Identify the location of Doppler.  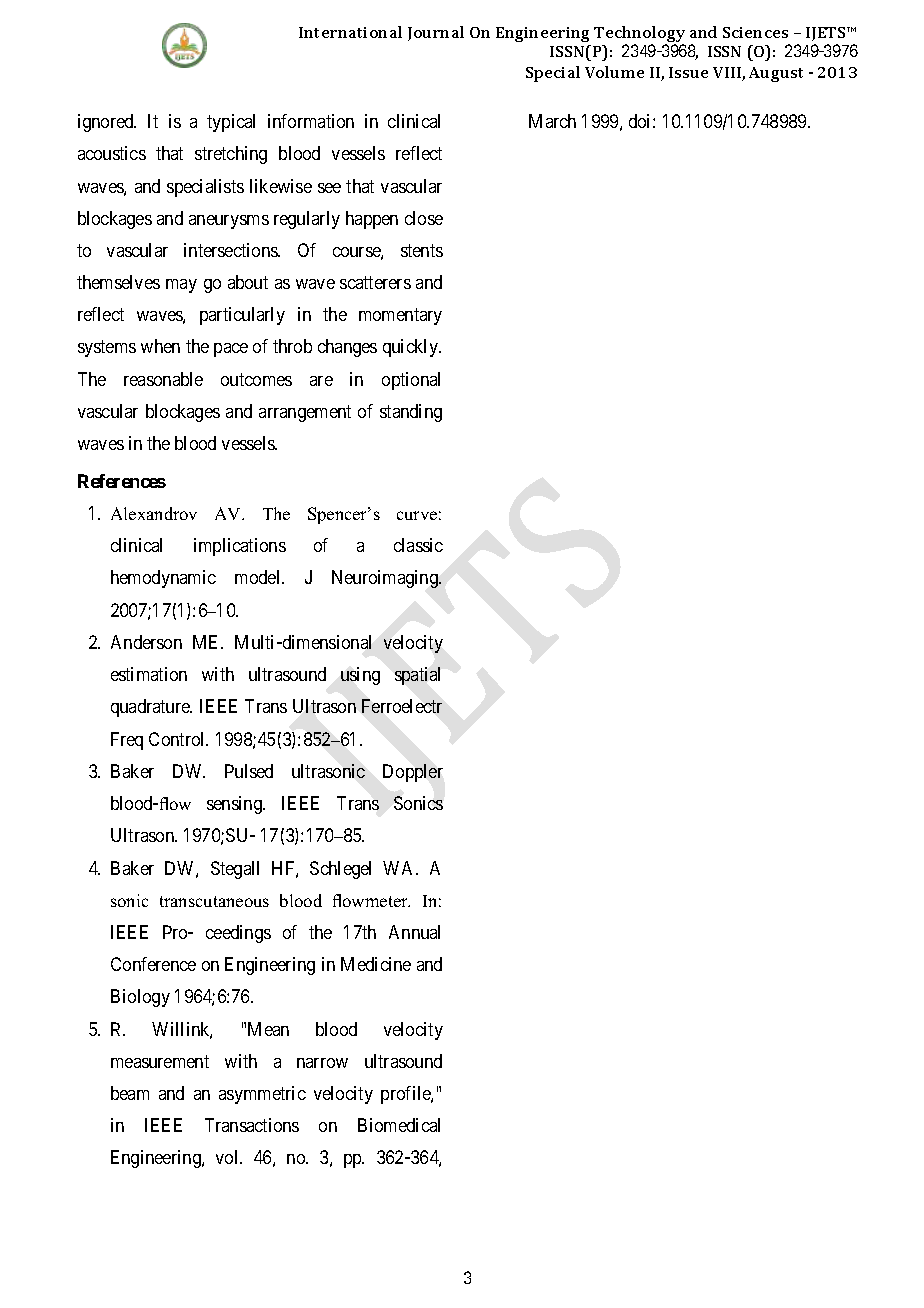
(413, 773).
